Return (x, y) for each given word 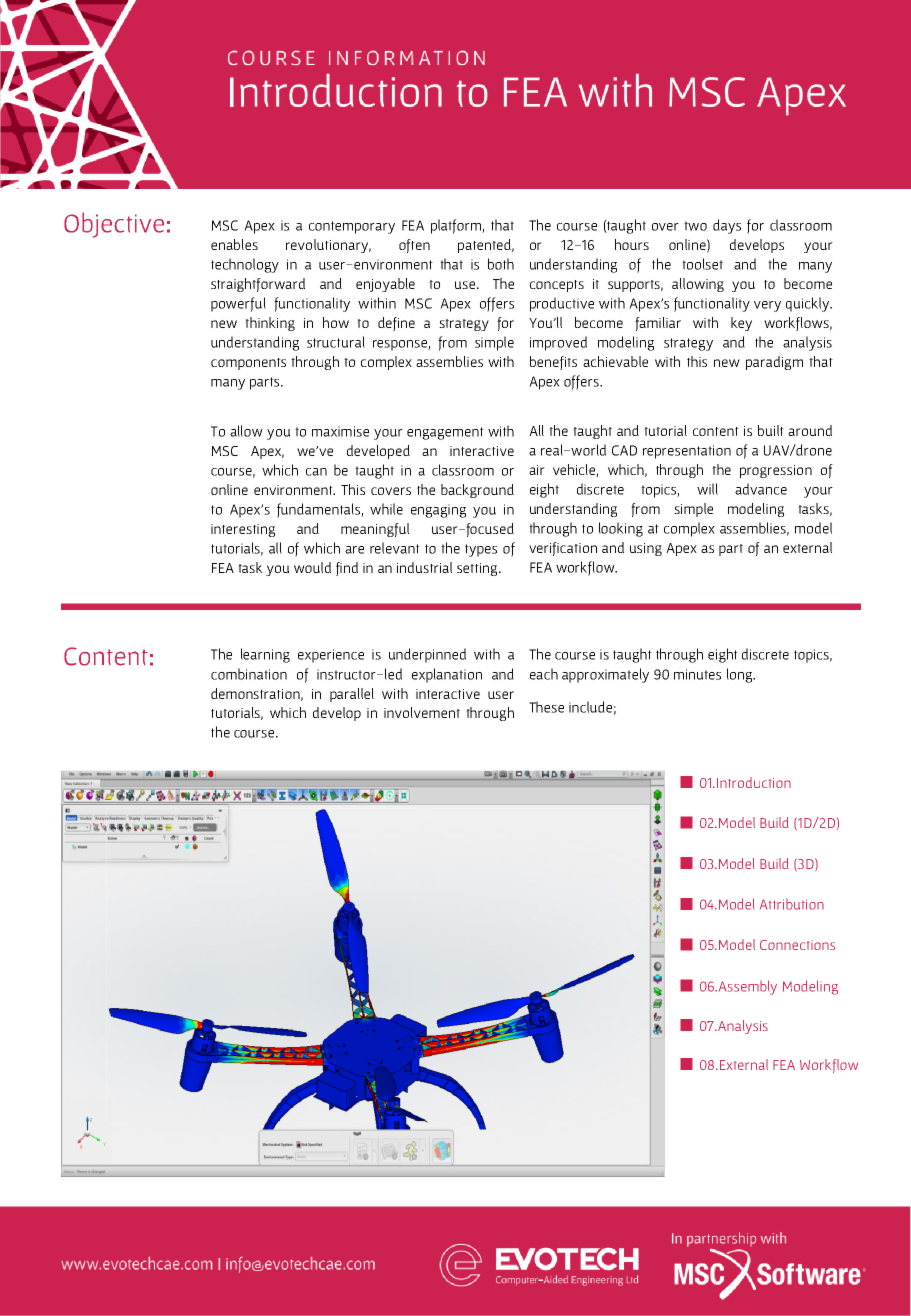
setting (478, 569)
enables (234, 244)
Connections (797, 945)
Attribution (792, 904)
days (727, 226)
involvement (422, 712)
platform (457, 226)
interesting (243, 530)
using (646, 549)
